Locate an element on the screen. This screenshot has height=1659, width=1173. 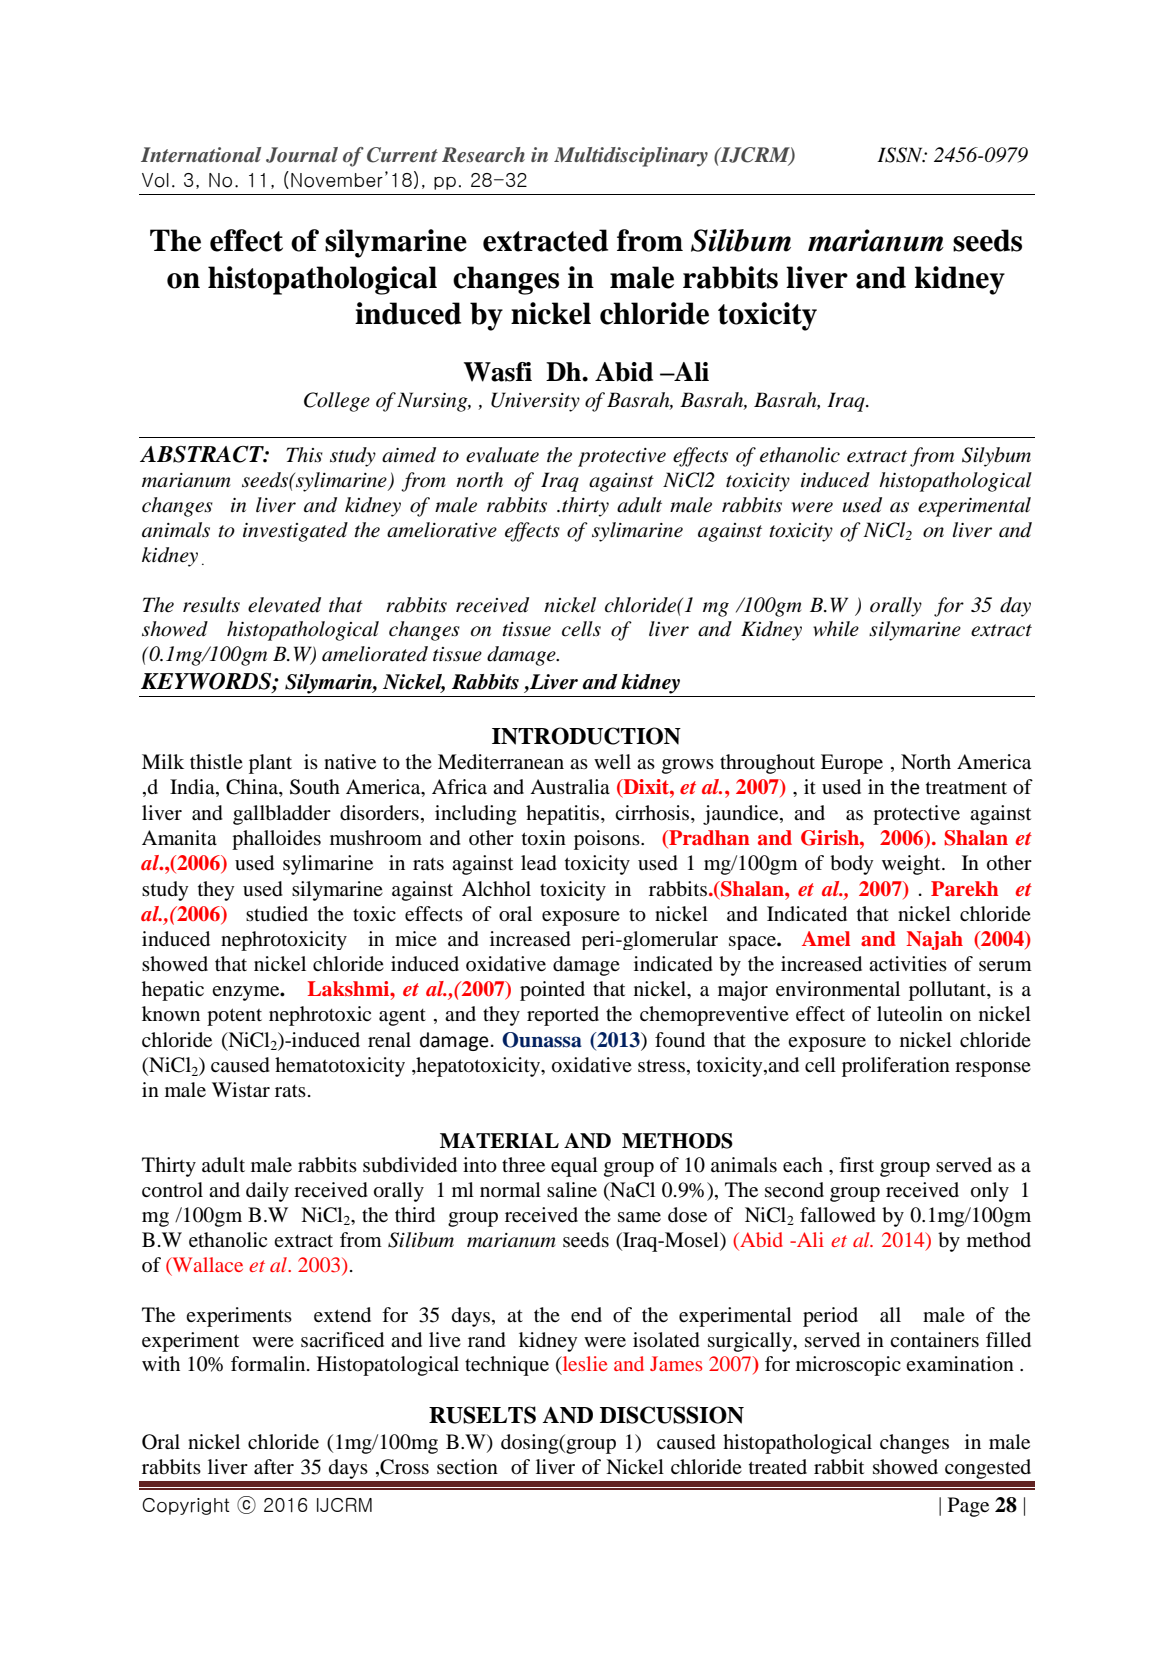
activities is located at coordinates (908, 963).
